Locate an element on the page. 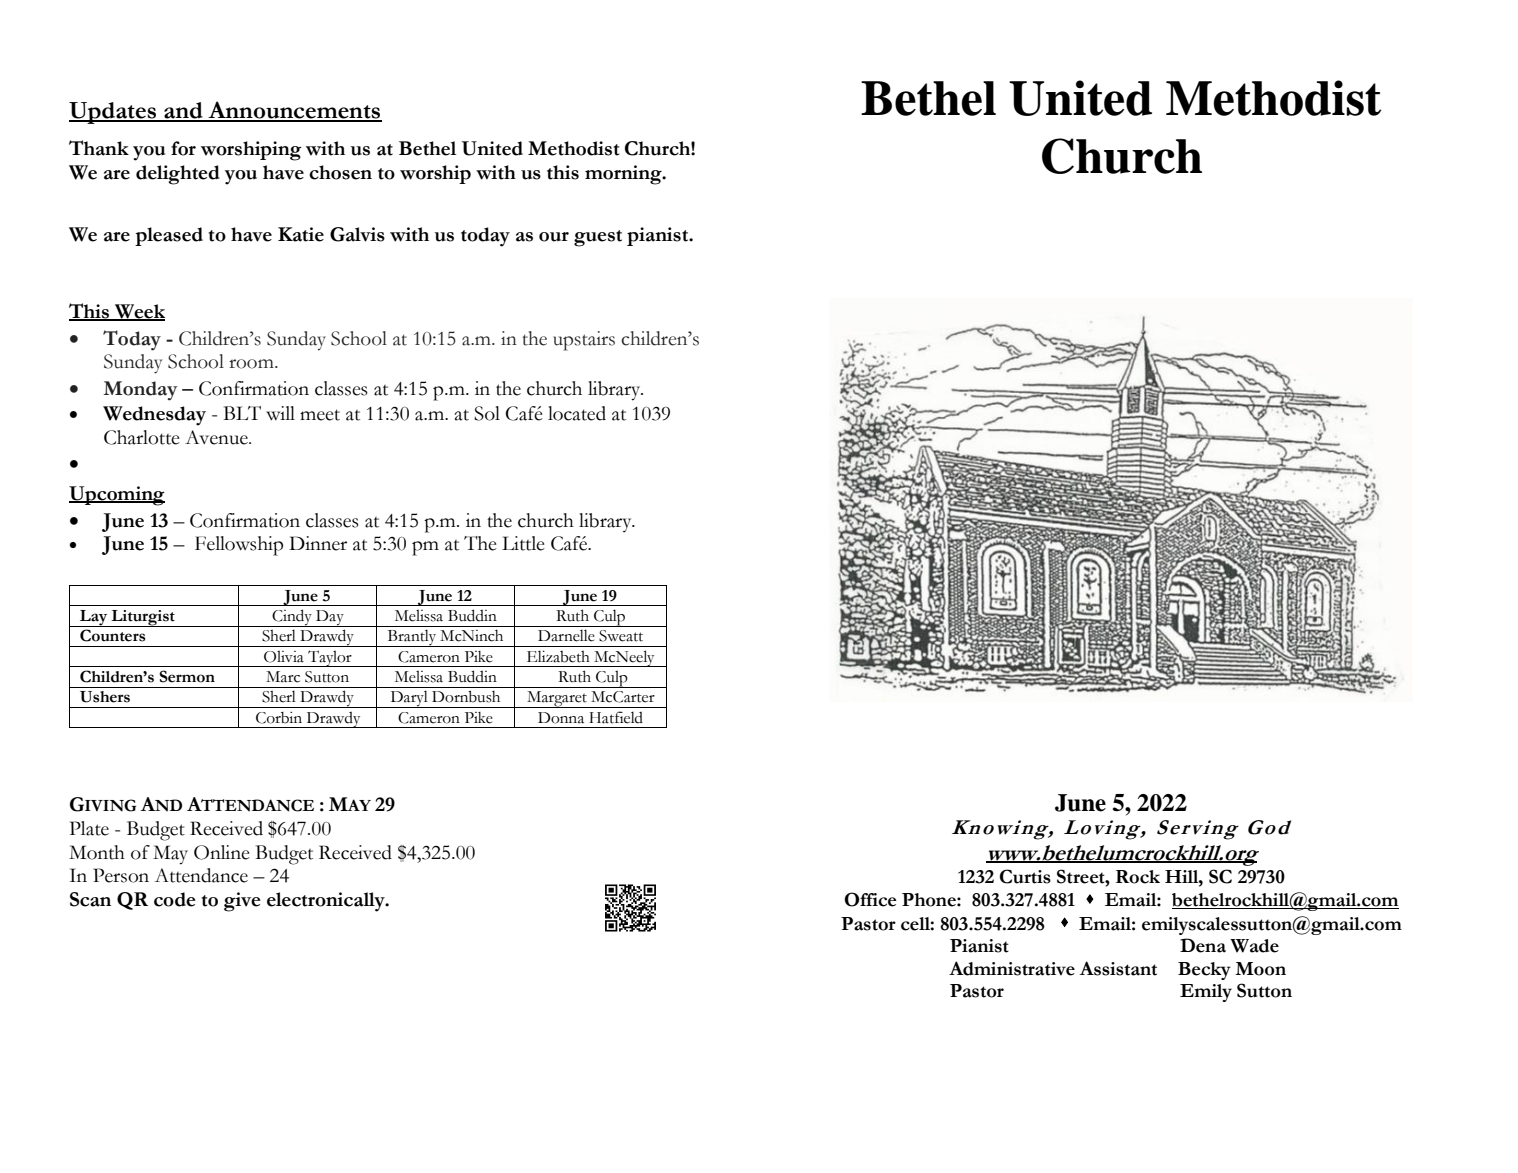 This page has height=1173, width=1518. Margaret is located at coordinates (557, 699).
